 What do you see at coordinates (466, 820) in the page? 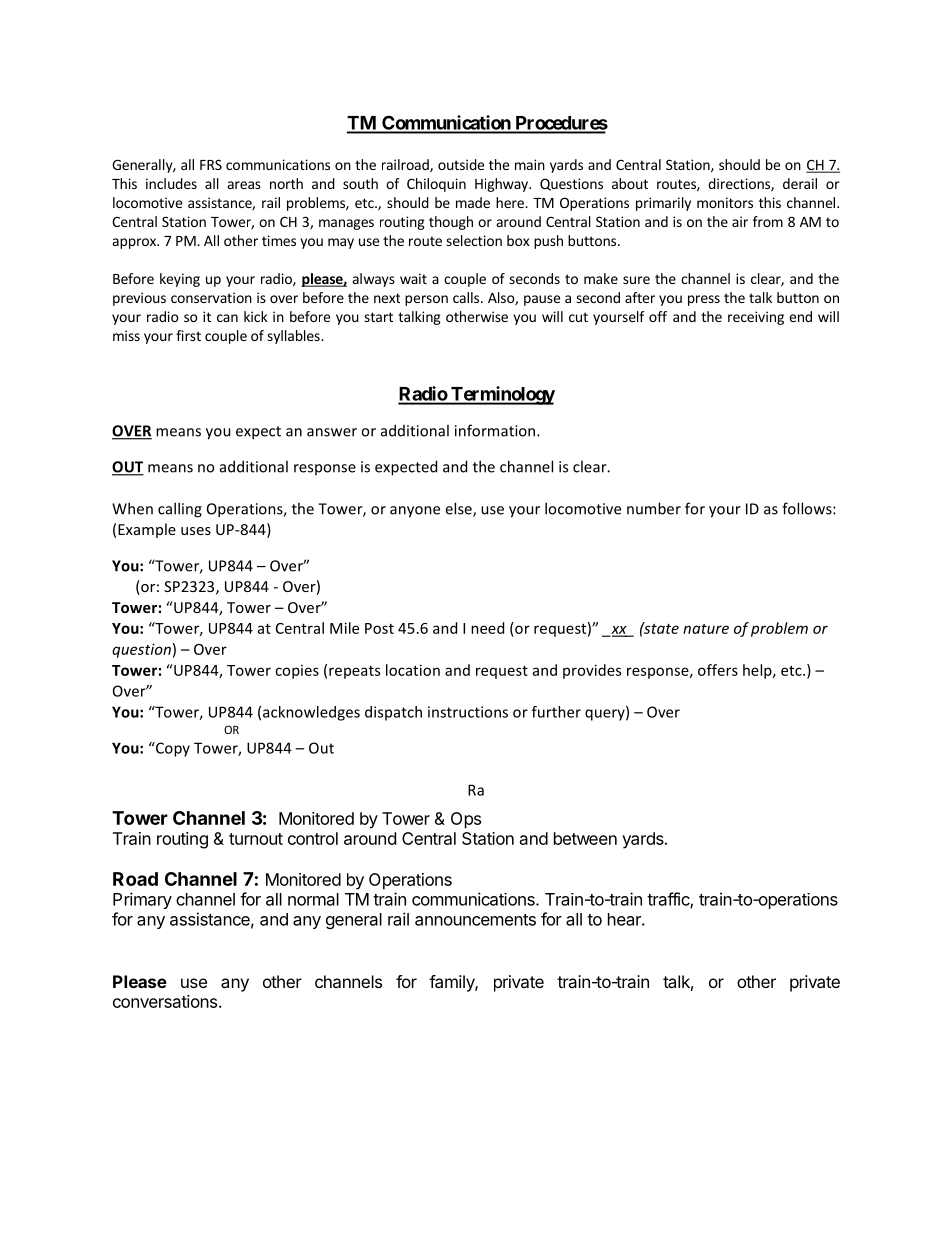
I see `Ops` at bounding box center [466, 820].
